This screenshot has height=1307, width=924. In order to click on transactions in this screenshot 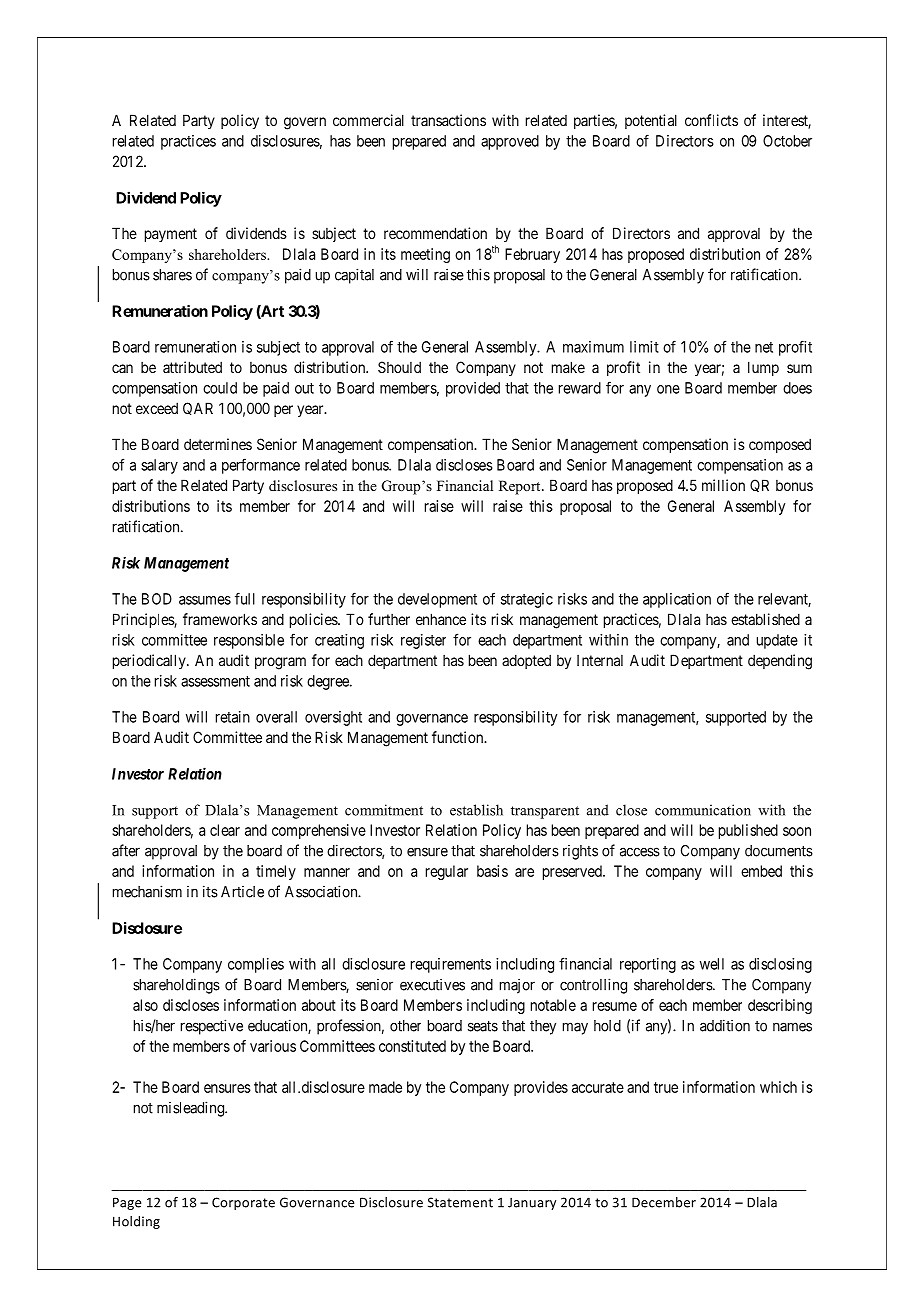, I will do `click(448, 120)`.
